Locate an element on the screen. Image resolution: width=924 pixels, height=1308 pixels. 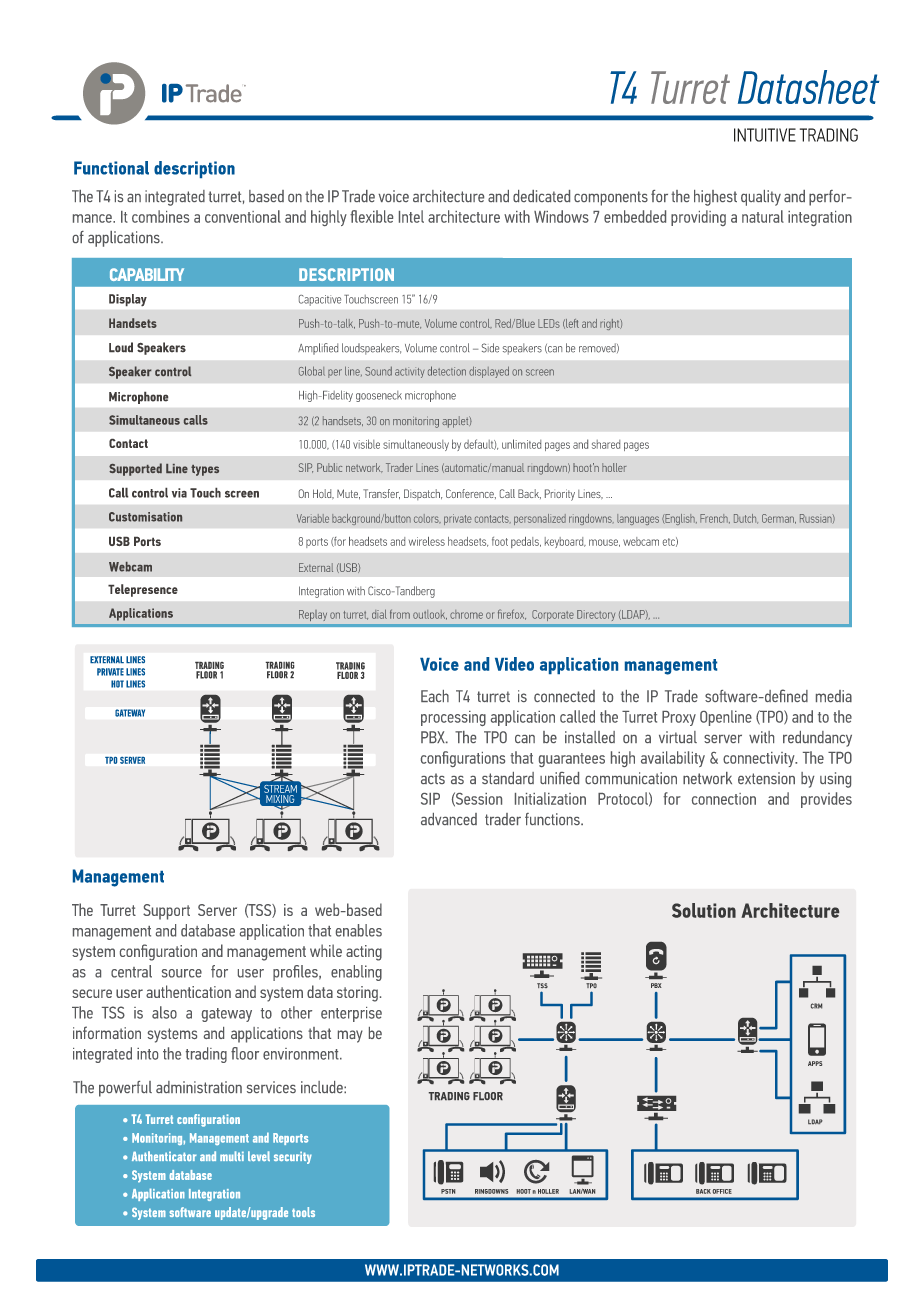
Functional is located at coordinates (111, 168).
